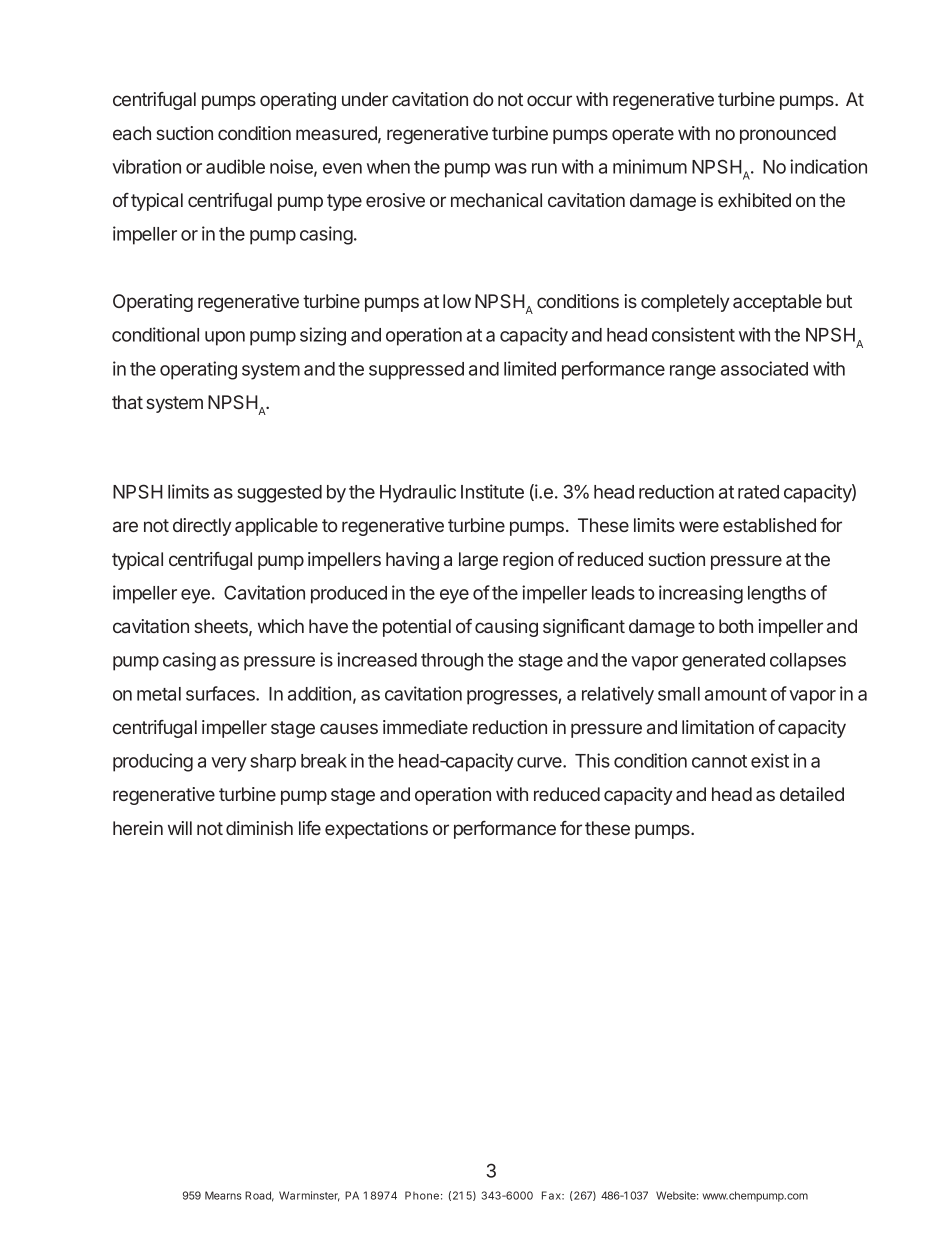 Image resolution: width=952 pixels, height=1233 pixels. Describe the element at coordinates (376, 830) in the screenshot. I see `expectations` at that location.
